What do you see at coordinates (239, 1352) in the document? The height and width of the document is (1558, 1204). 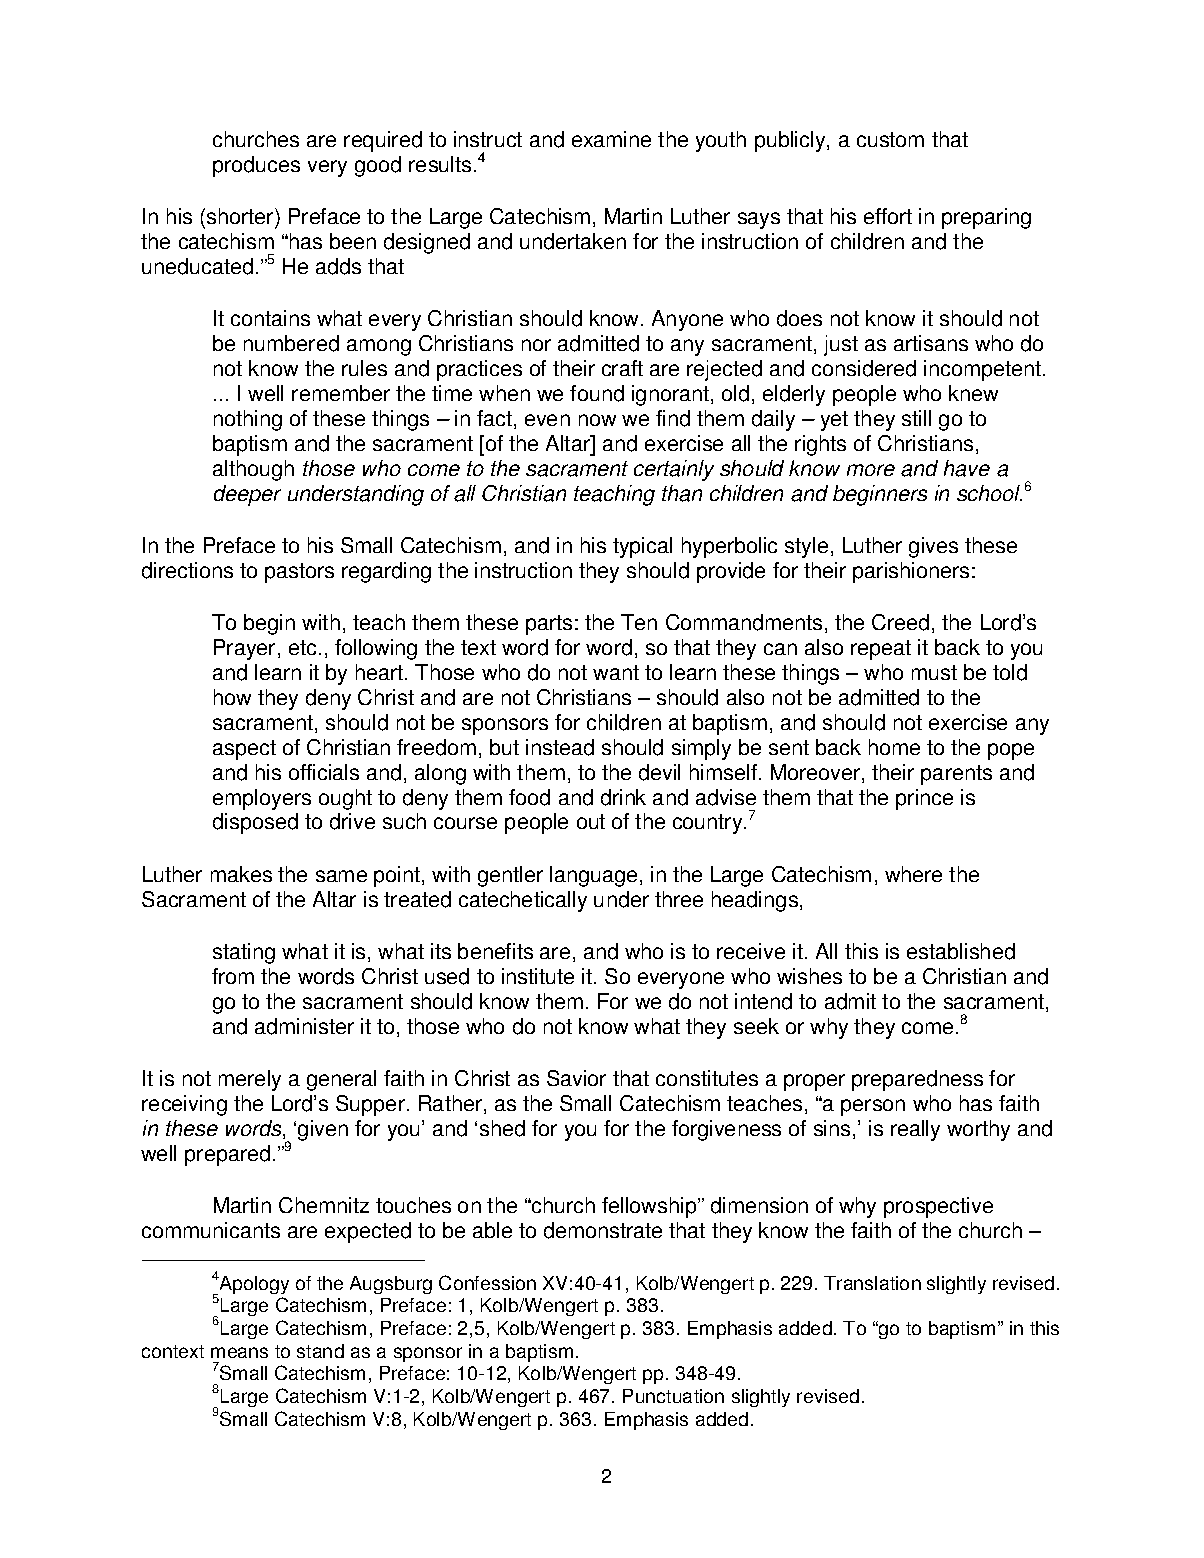 I see `means` at bounding box center [239, 1352].
